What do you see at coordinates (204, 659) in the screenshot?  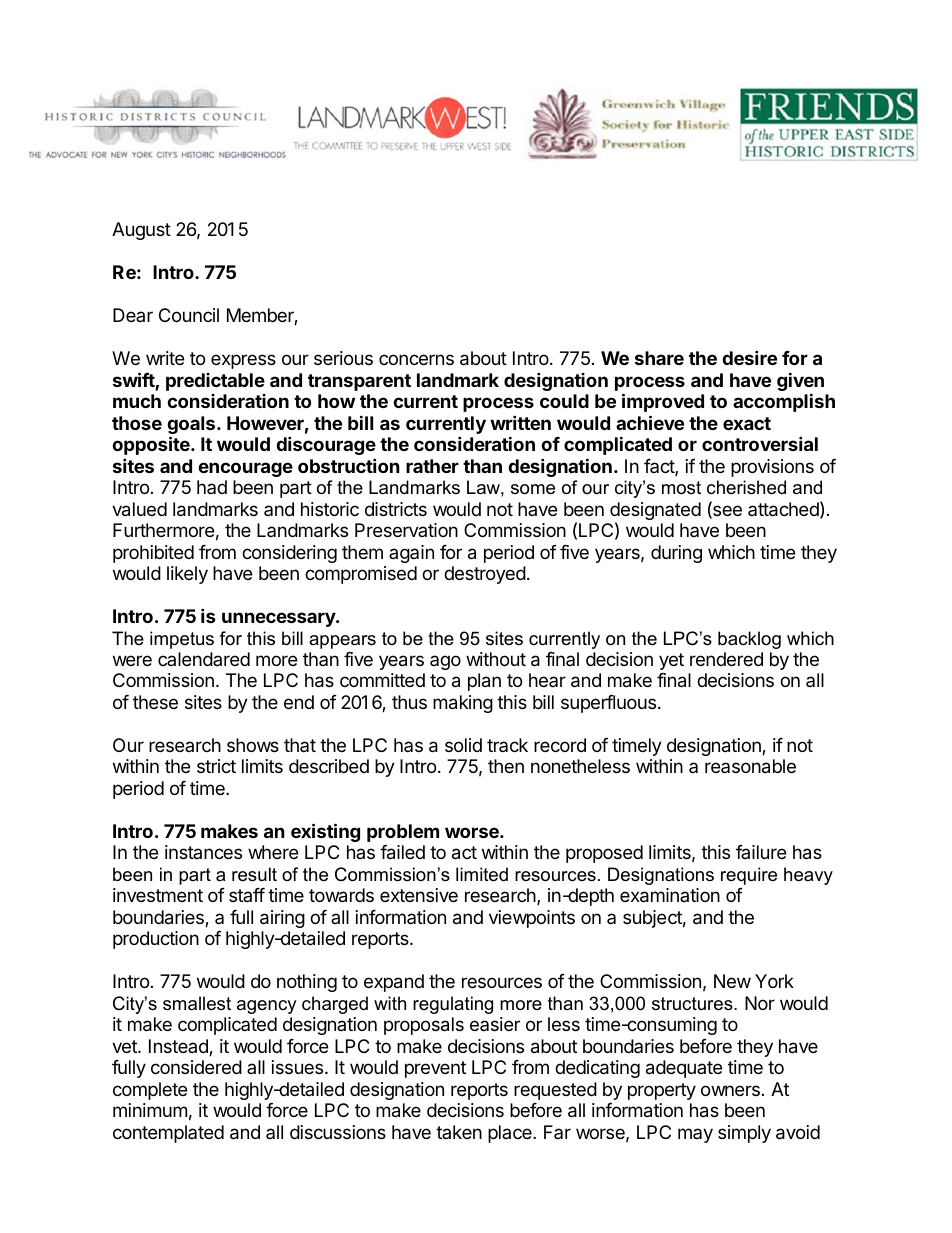 I see `calendared` at bounding box center [204, 659].
